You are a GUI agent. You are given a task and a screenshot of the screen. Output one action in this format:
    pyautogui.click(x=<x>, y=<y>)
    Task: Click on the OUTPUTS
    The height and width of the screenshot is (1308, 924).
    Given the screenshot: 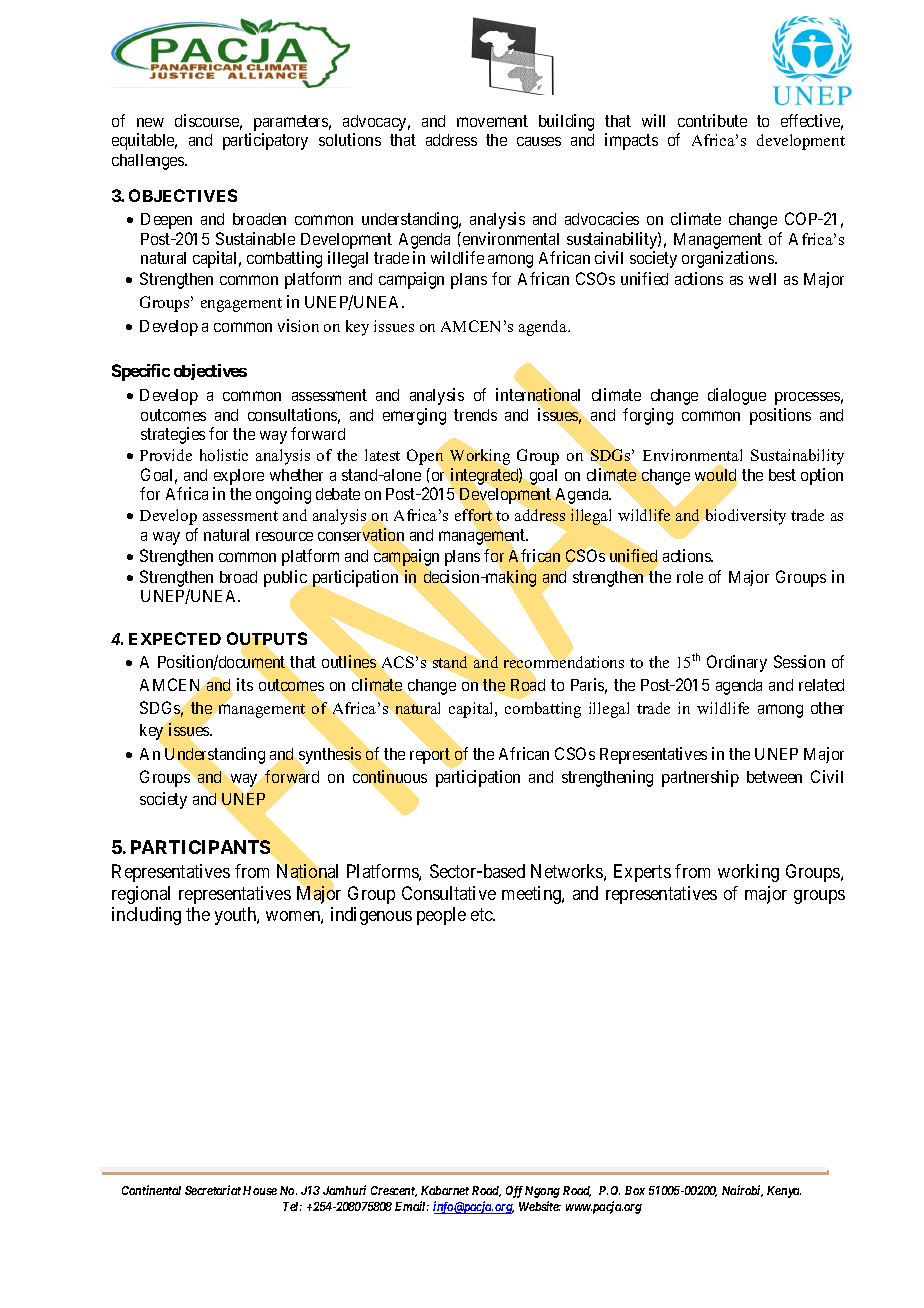 What is the action you would take?
    pyautogui.click(x=267, y=640)
